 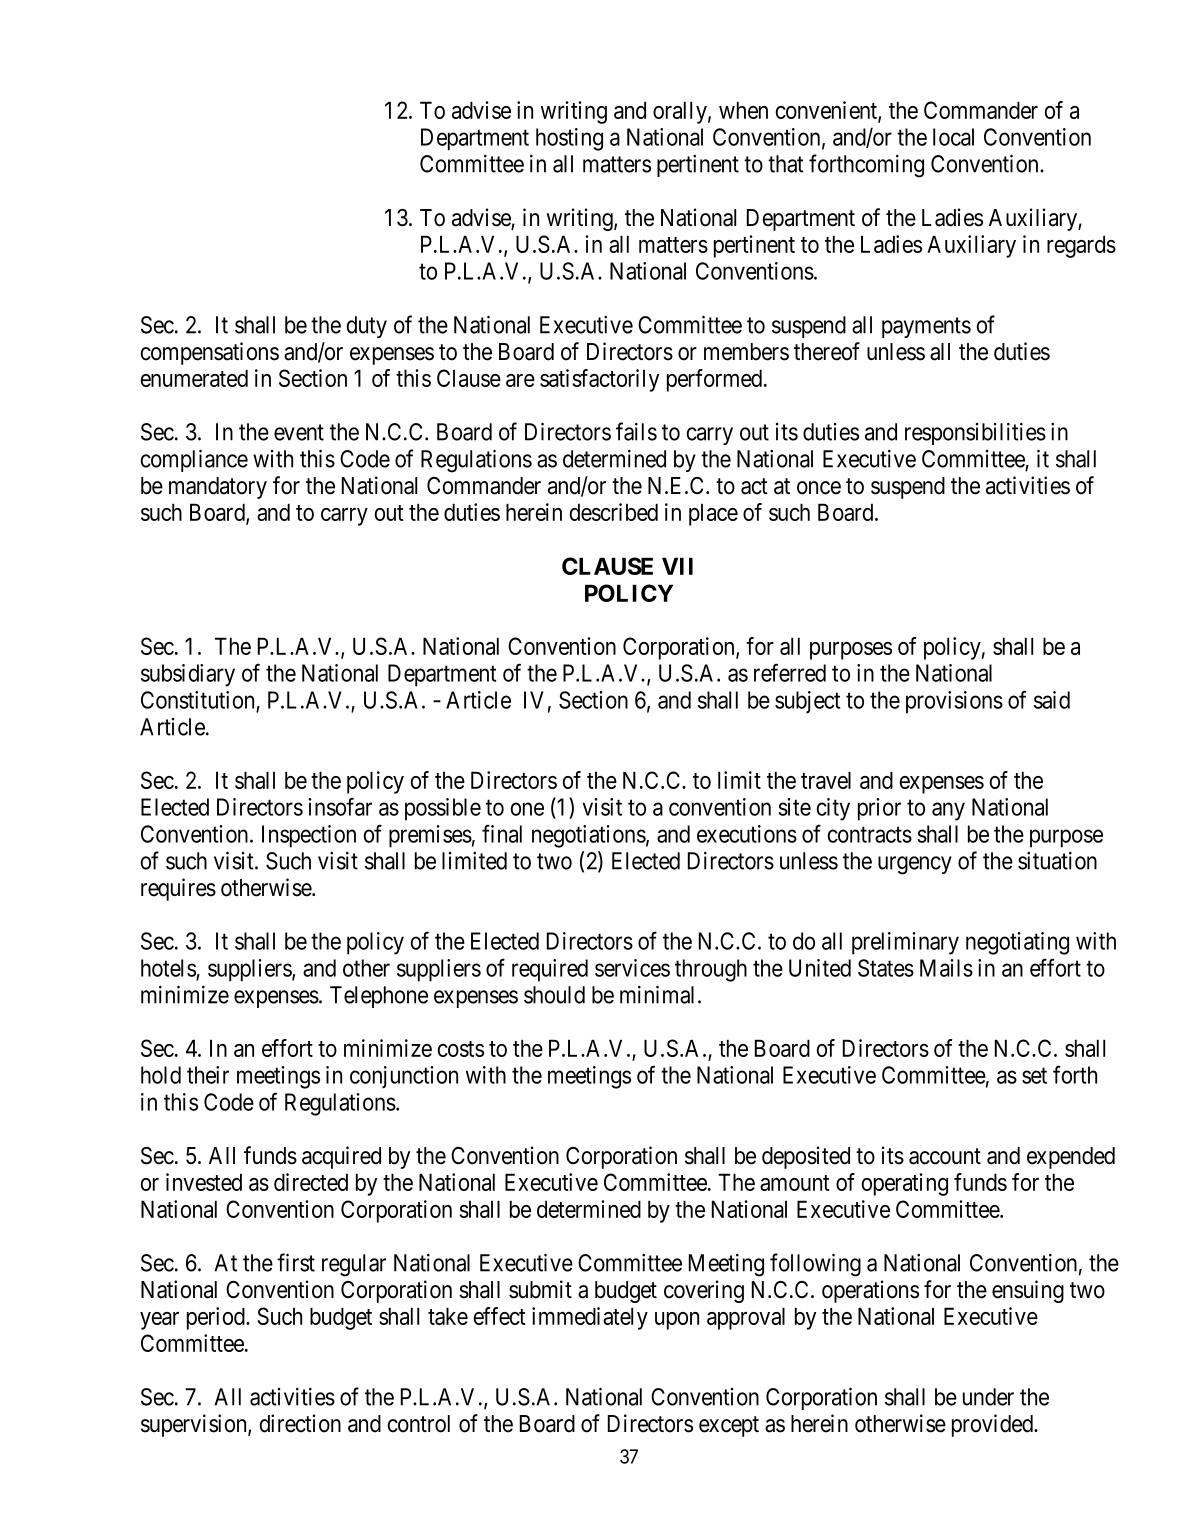 I want to click on immediately, so click(x=590, y=1318).
